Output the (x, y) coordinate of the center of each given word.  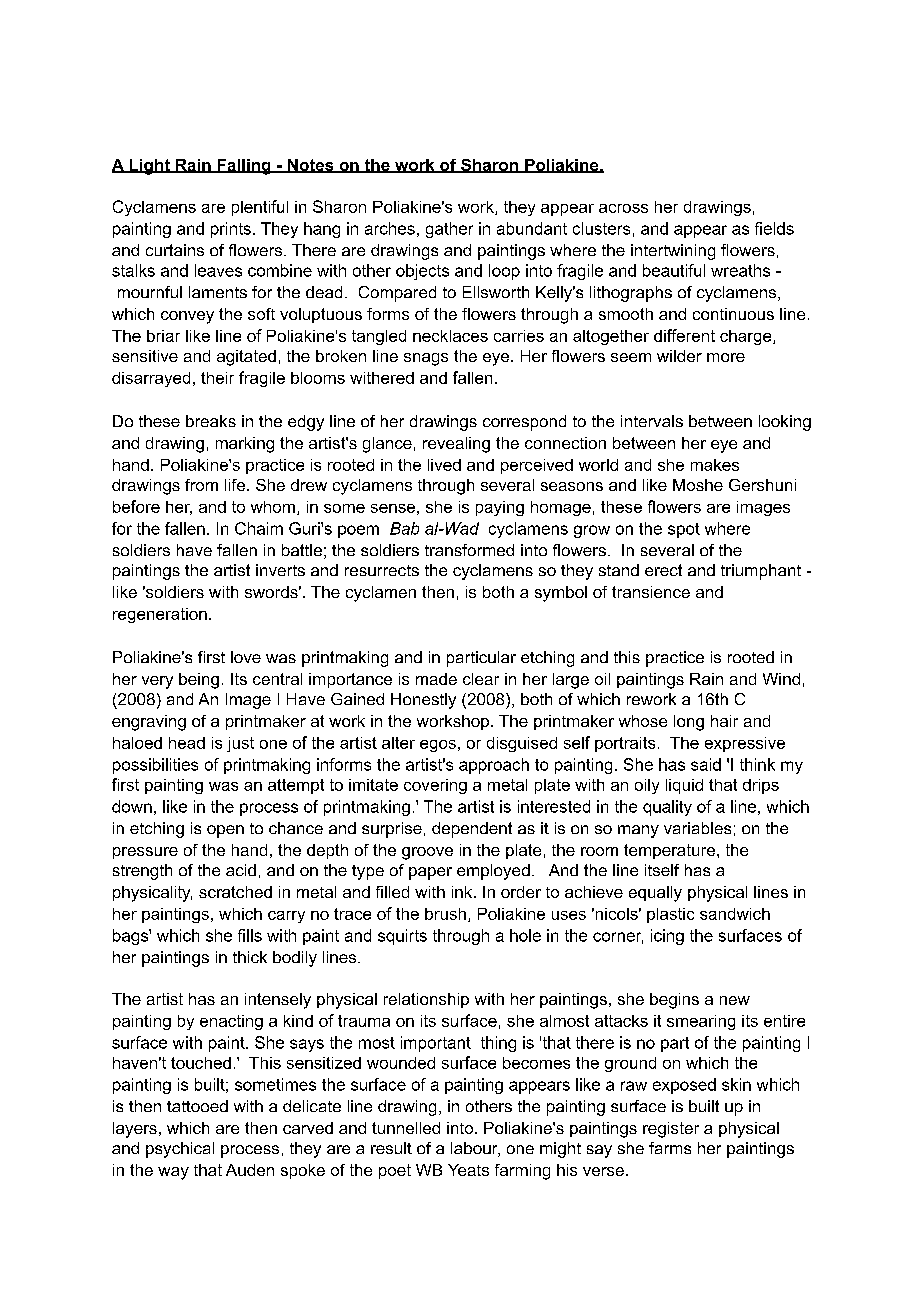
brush (445, 914)
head (187, 743)
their (217, 378)
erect (663, 570)
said (706, 764)
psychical (180, 1150)
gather (449, 230)
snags (426, 359)
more (726, 357)
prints (231, 230)
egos (438, 746)
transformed (469, 550)
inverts (280, 570)
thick (250, 957)
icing (667, 937)
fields (774, 228)
